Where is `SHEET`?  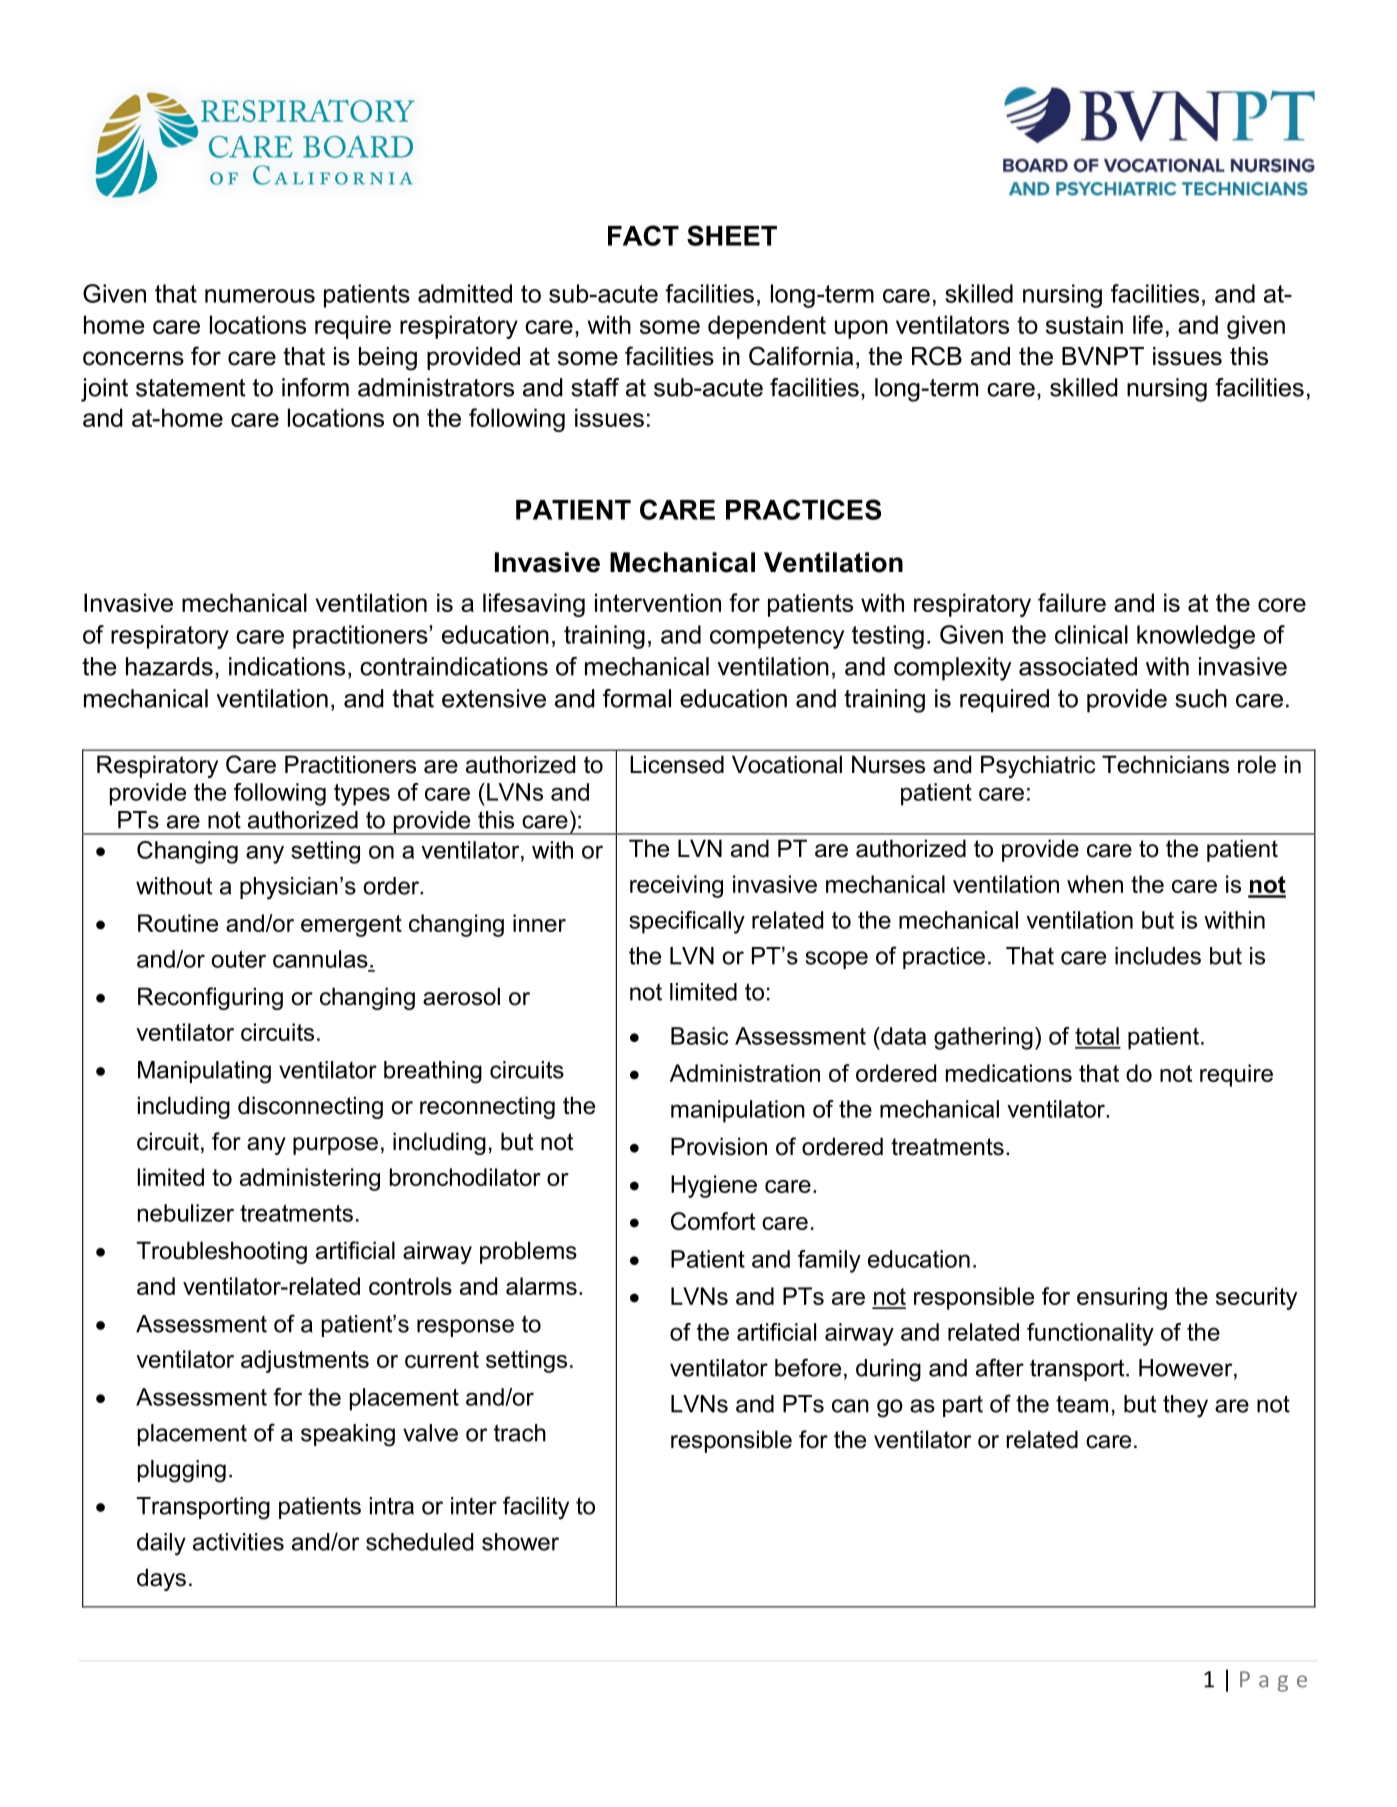 SHEET is located at coordinates (732, 235).
